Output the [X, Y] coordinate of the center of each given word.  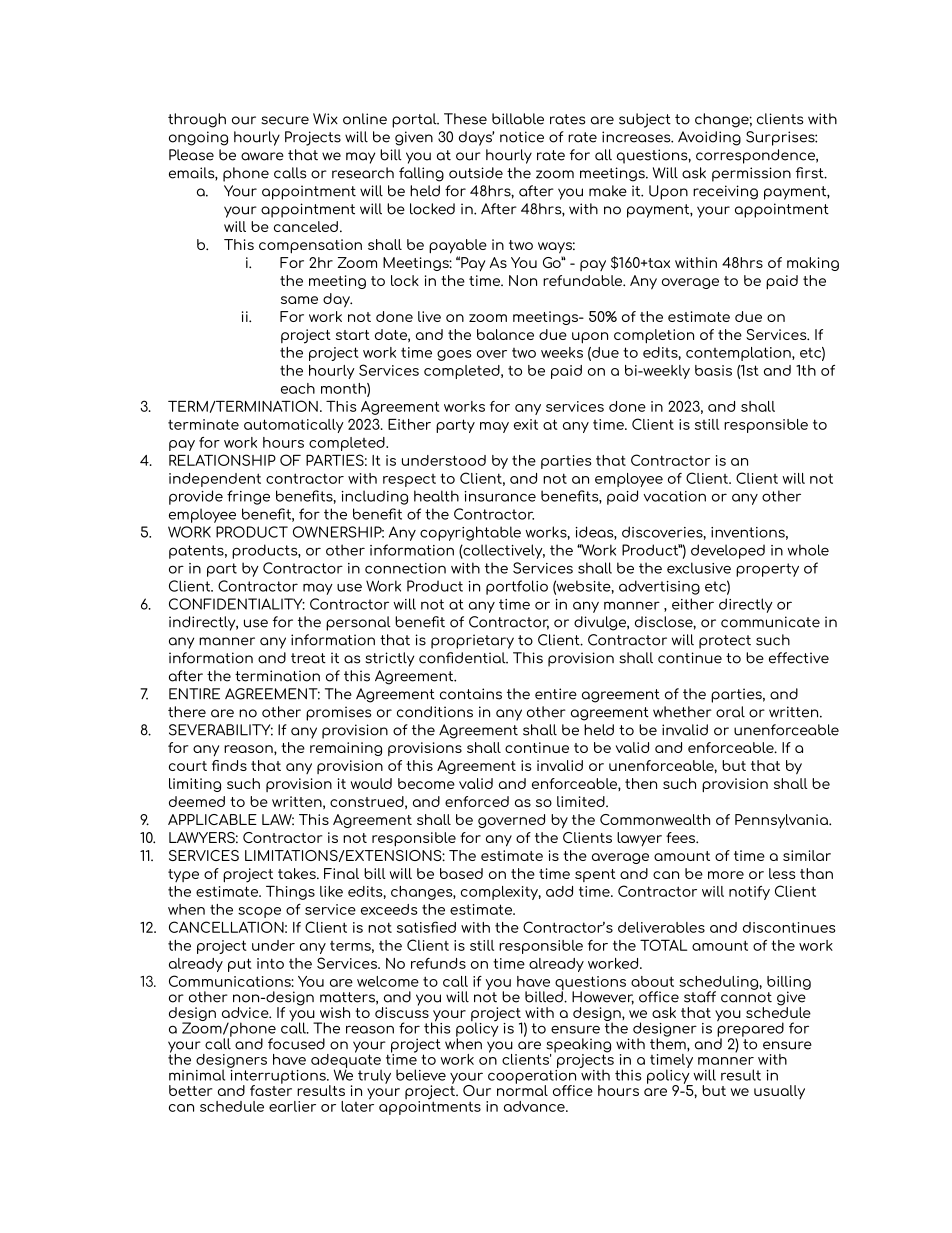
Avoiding [709, 138]
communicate [770, 622]
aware [262, 156]
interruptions [278, 1076]
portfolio [517, 587]
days [477, 138]
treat [308, 658]
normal [522, 1089]
